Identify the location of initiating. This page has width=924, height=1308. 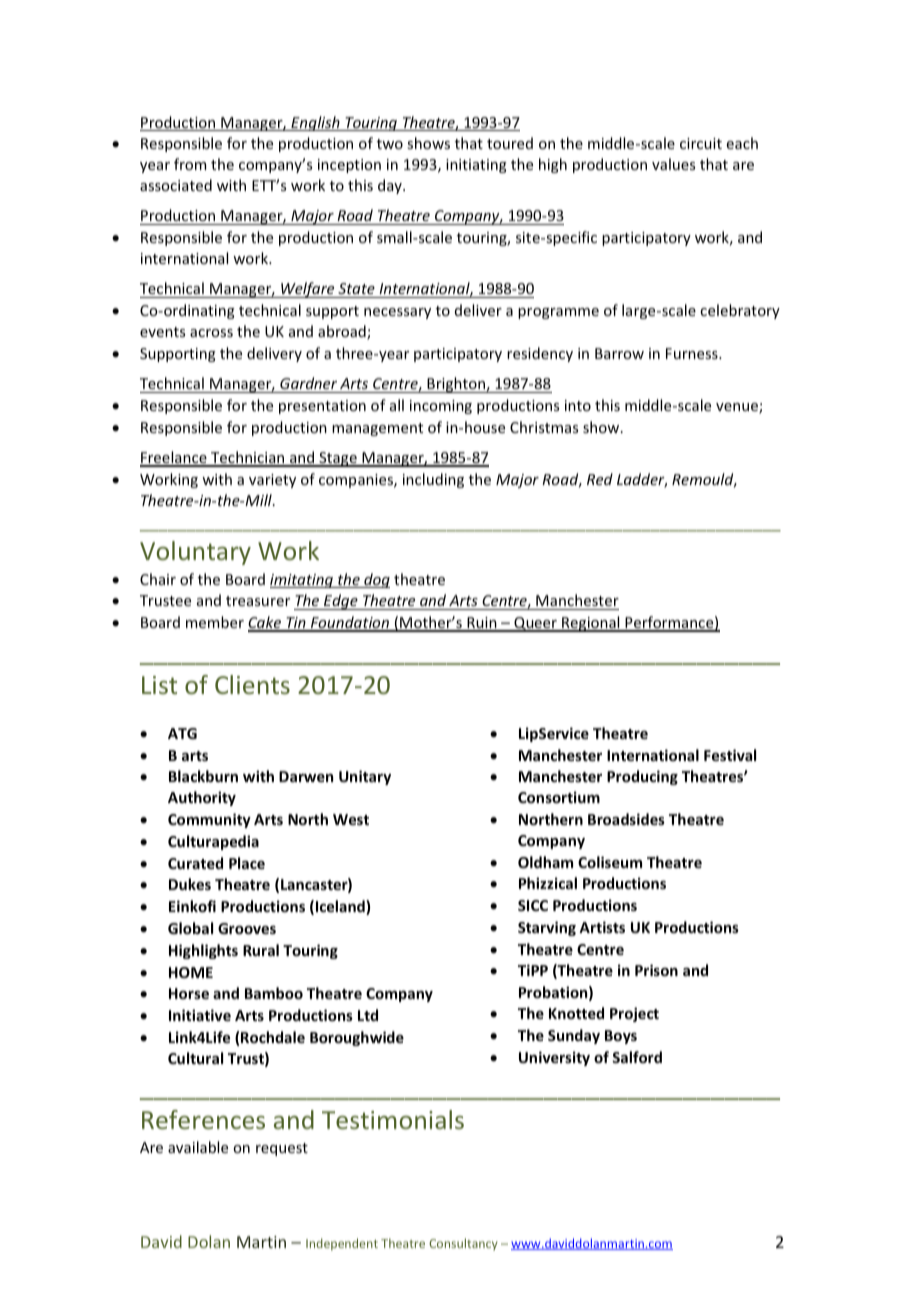
(476, 166).
